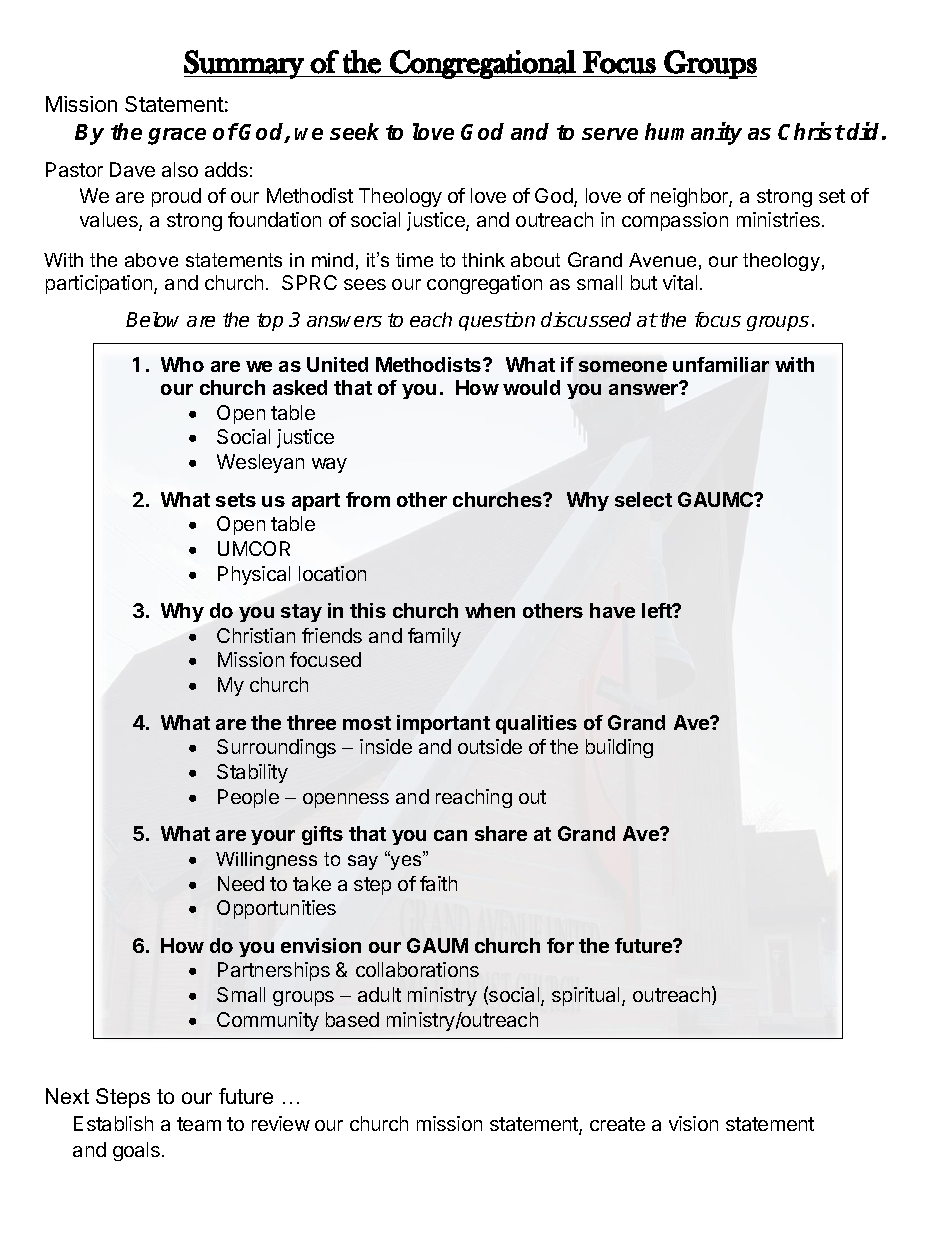  I want to click on review, so click(281, 1123).
